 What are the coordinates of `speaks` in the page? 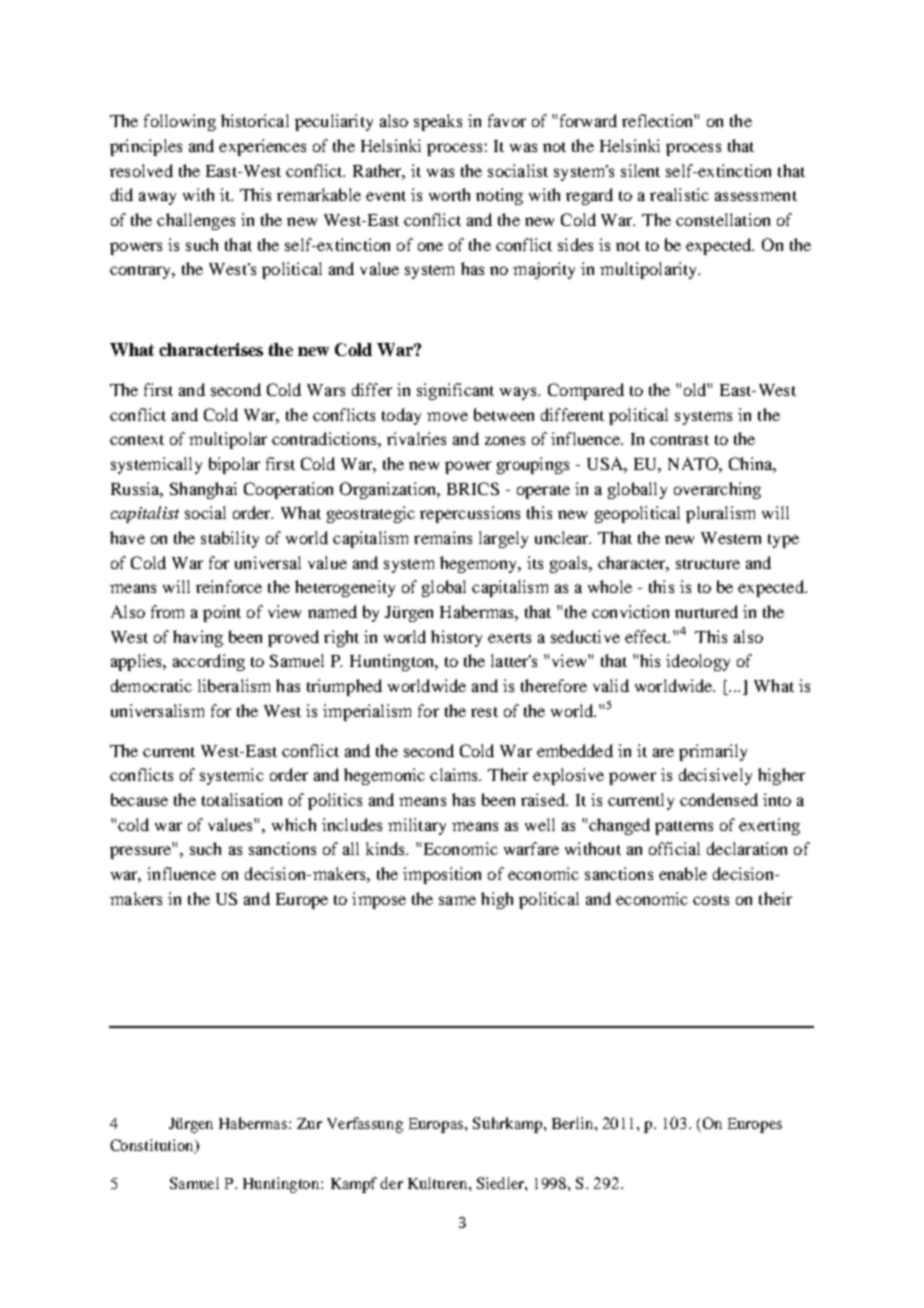 It's located at (438, 122).
